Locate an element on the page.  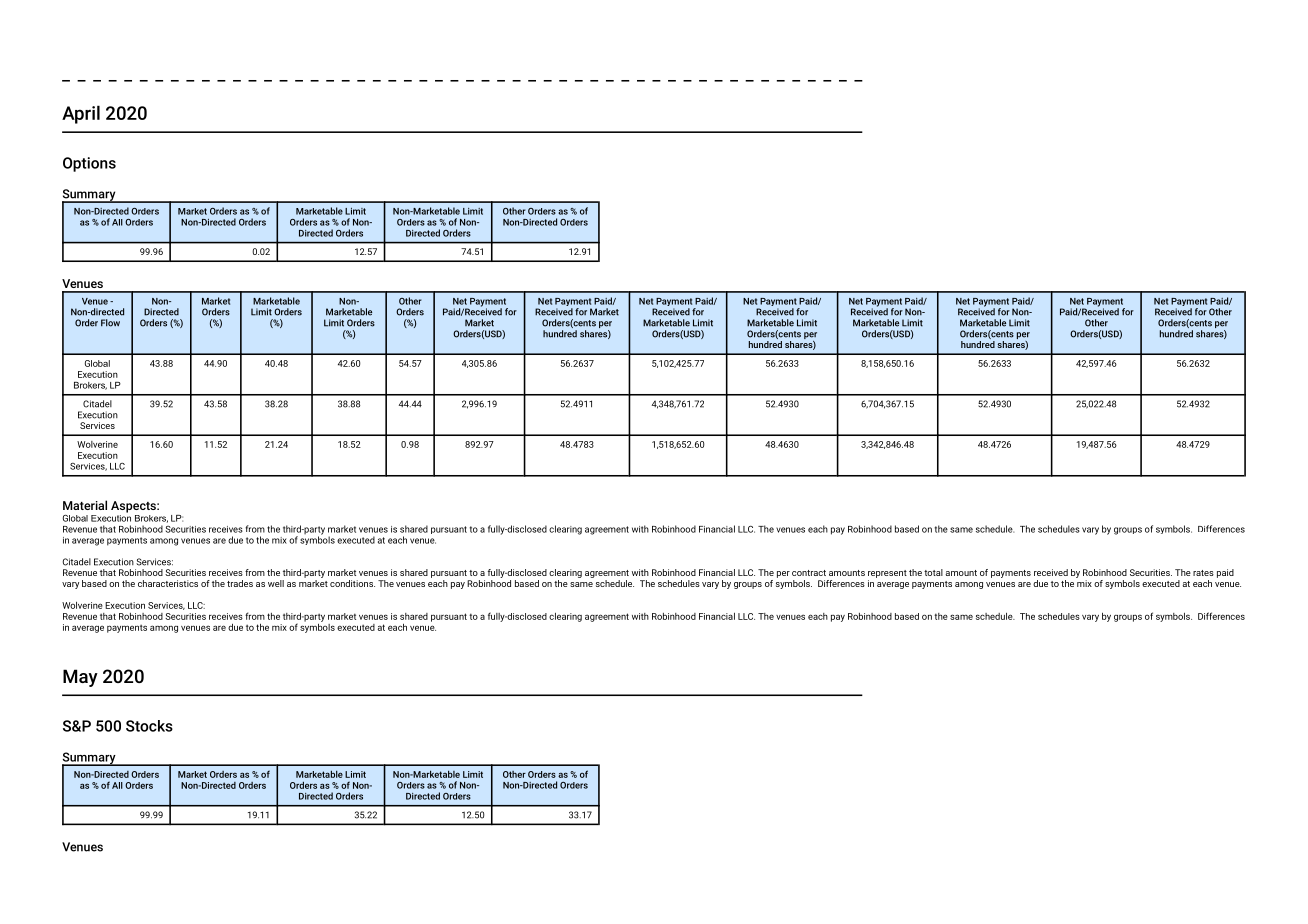
Material is located at coordinates (85, 505).
